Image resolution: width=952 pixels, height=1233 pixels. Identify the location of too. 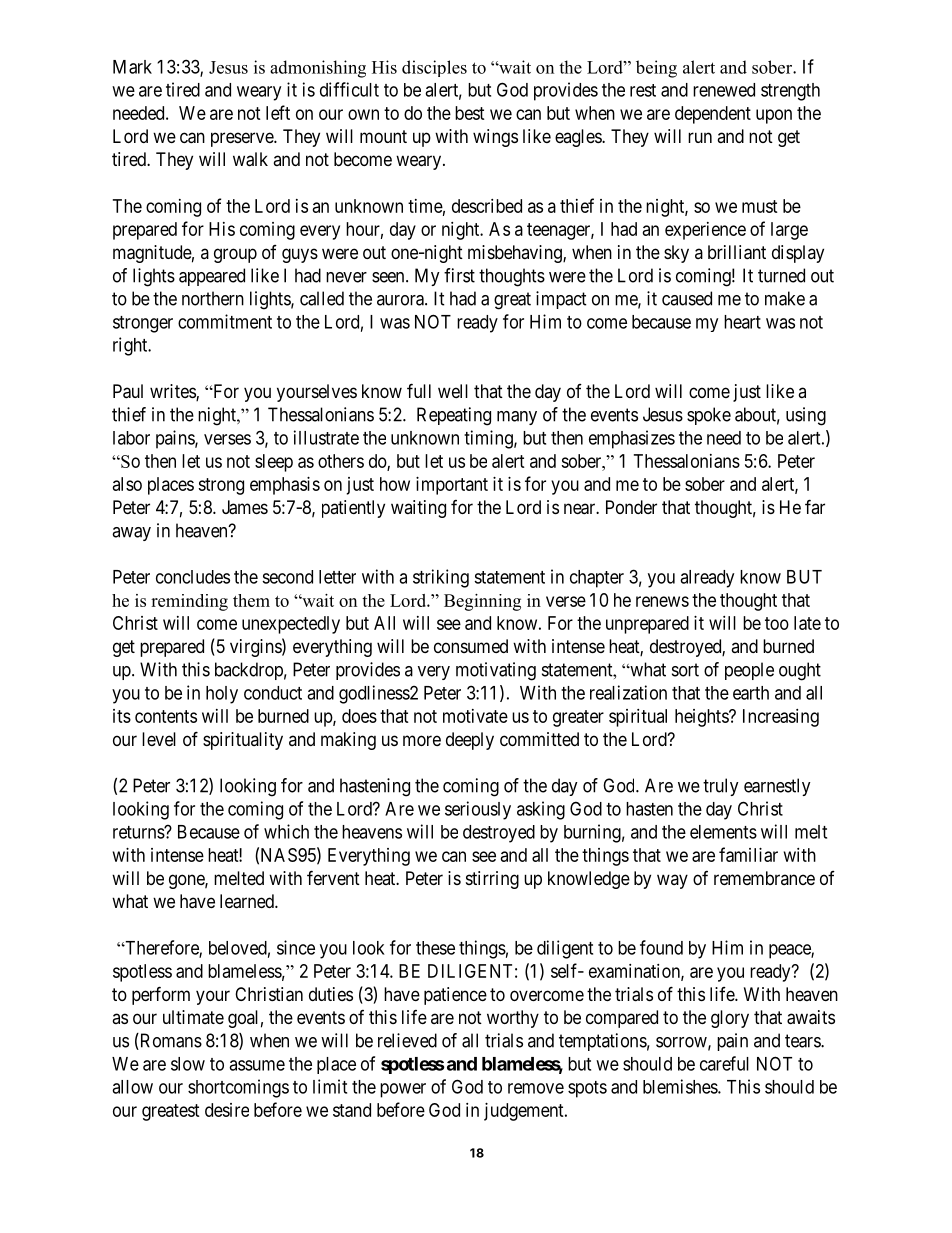
(777, 623).
